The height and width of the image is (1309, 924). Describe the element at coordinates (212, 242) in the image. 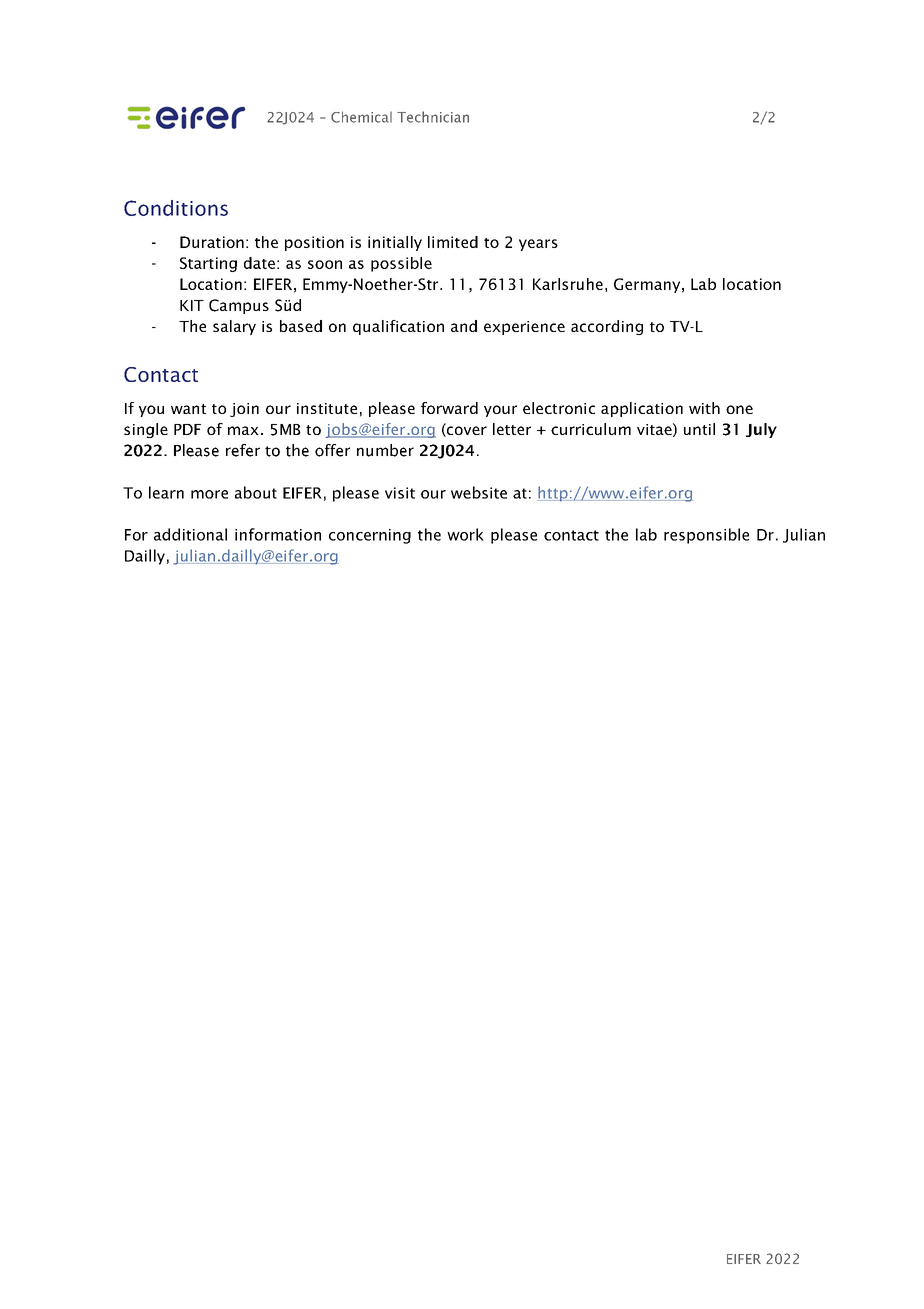

I see `Duration` at that location.
